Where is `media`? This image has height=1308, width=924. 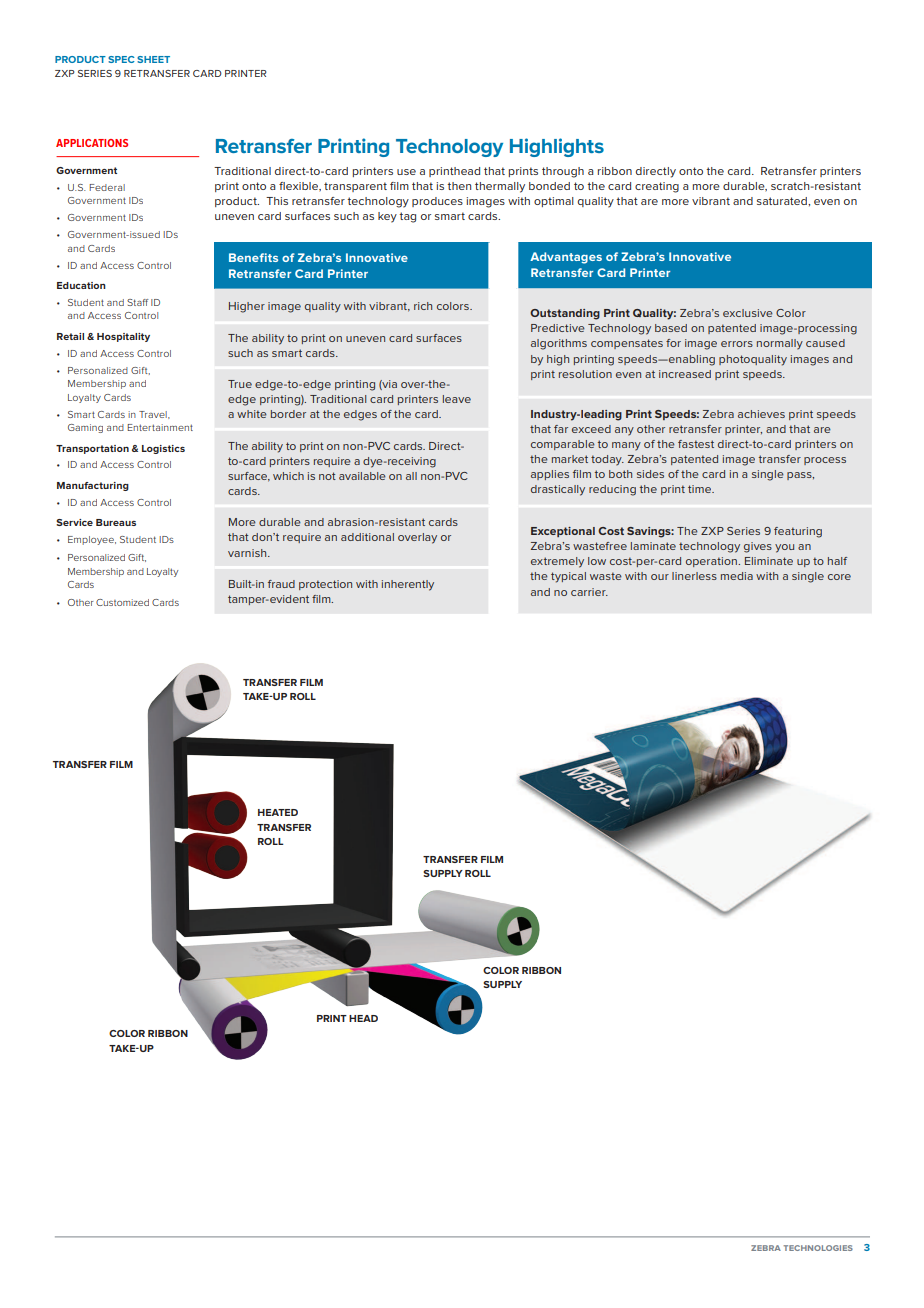
media is located at coordinates (737, 576).
